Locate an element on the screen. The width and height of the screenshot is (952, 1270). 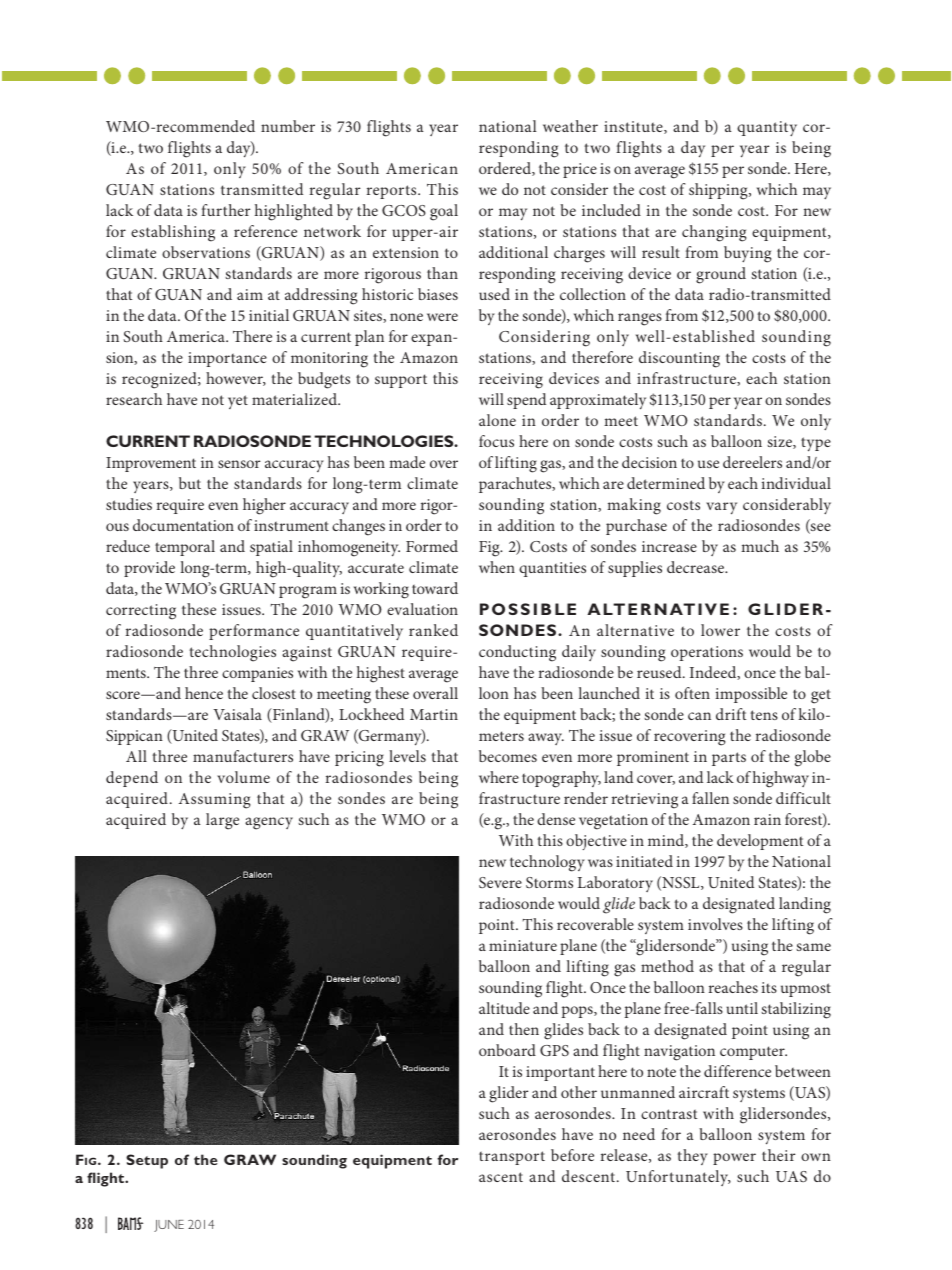
becomes is located at coordinates (508, 756).
